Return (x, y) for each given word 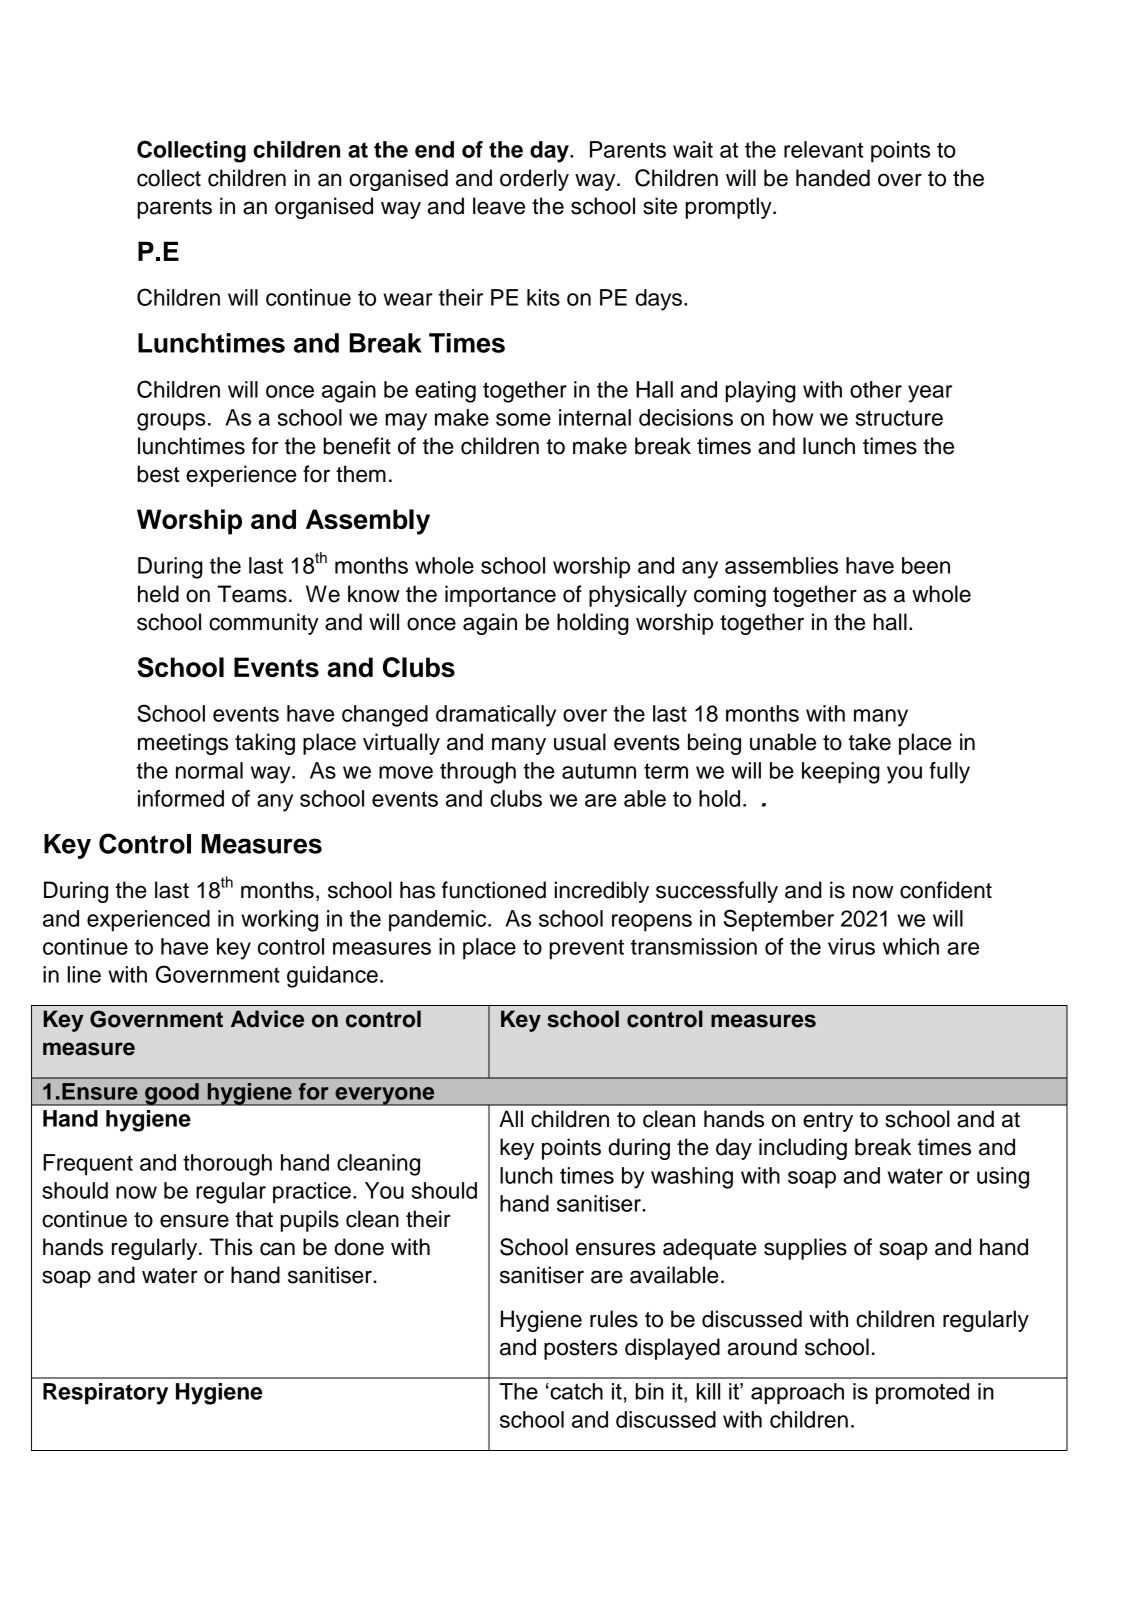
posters (581, 1350)
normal (209, 770)
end (434, 149)
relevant (824, 149)
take (869, 742)
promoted (922, 1393)
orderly (534, 180)
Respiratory (105, 1394)
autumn (599, 771)
